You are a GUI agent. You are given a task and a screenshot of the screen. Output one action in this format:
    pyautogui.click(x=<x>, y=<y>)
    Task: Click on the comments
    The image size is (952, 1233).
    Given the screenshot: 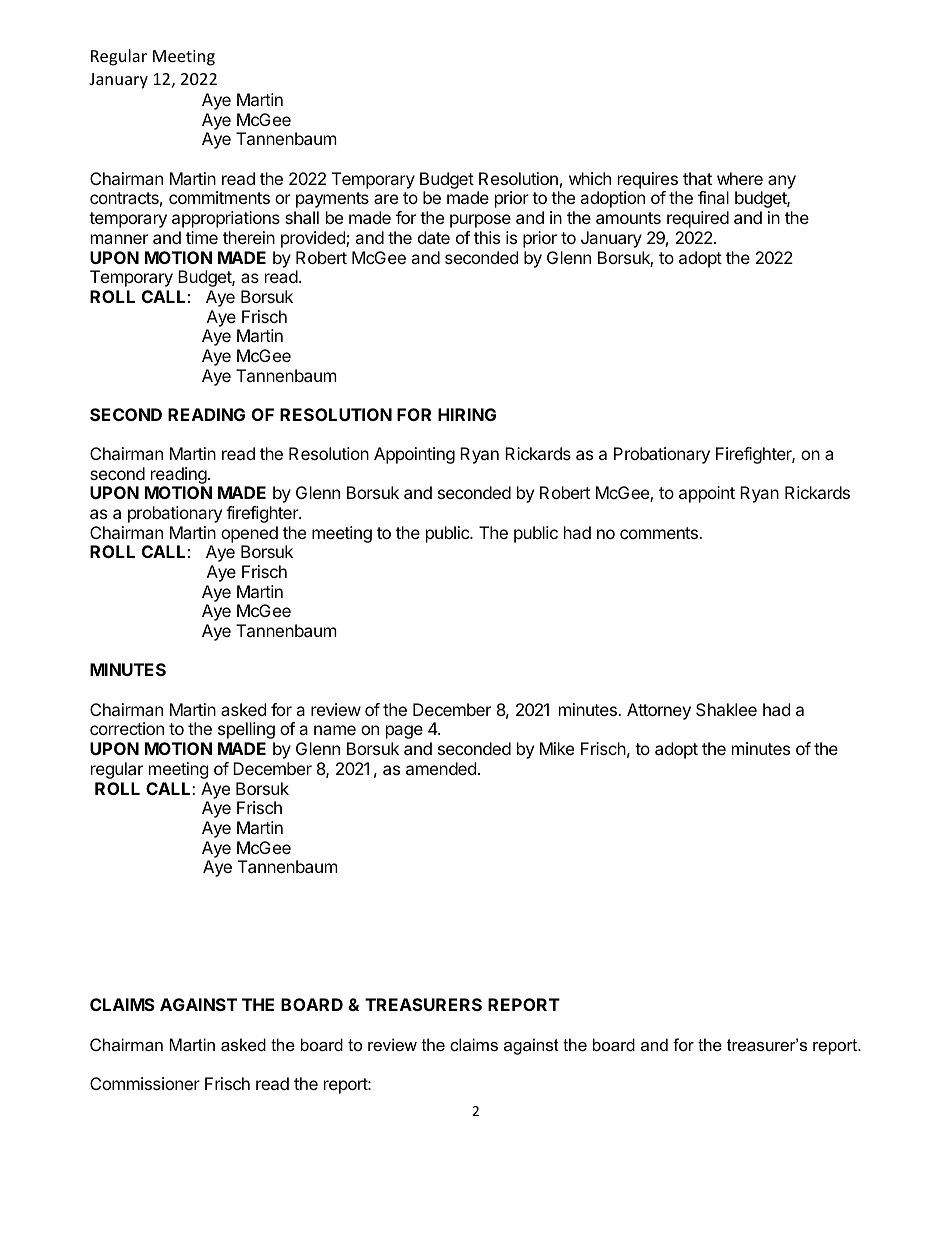 What is the action you would take?
    pyautogui.click(x=660, y=533)
